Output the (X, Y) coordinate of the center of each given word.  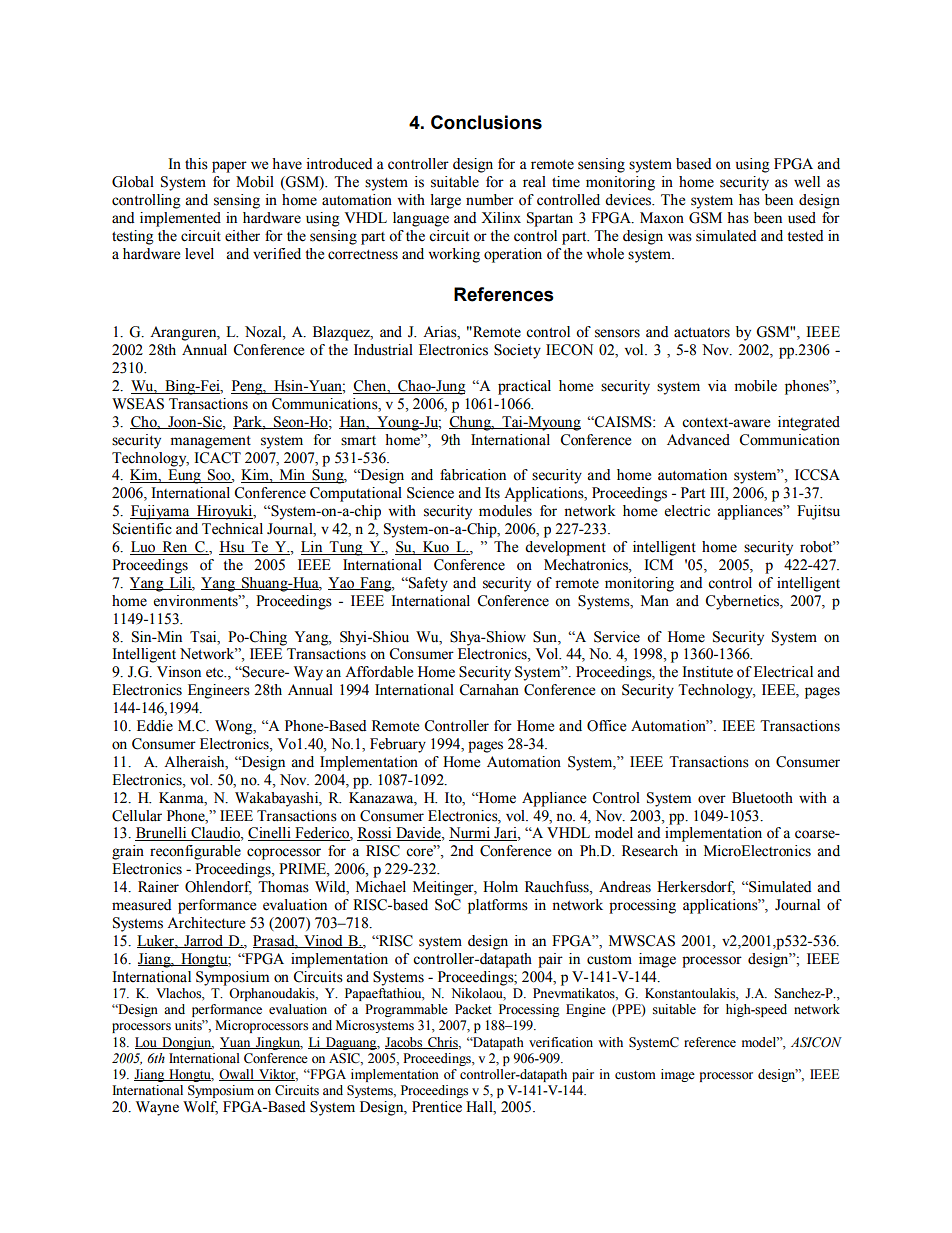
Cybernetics (743, 602)
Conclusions (486, 122)
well (807, 182)
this (196, 164)
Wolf (200, 1108)
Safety (427, 584)
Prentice (437, 1107)
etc (216, 673)
